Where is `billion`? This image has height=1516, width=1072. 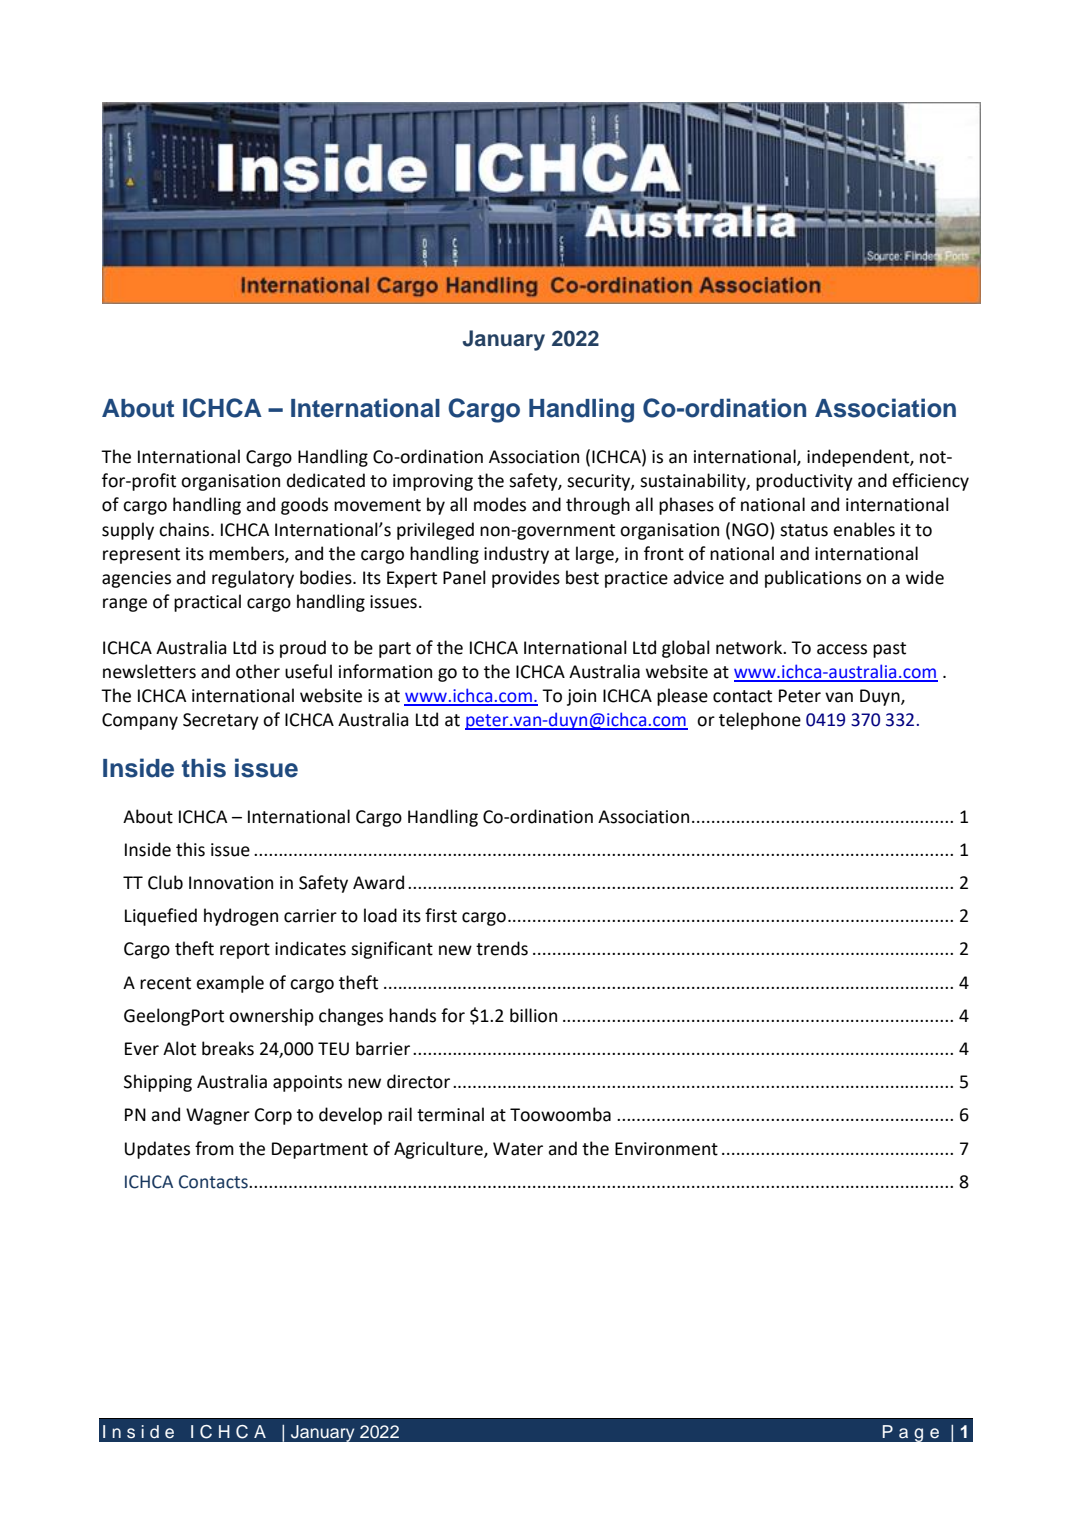
billion is located at coordinates (533, 1015).
